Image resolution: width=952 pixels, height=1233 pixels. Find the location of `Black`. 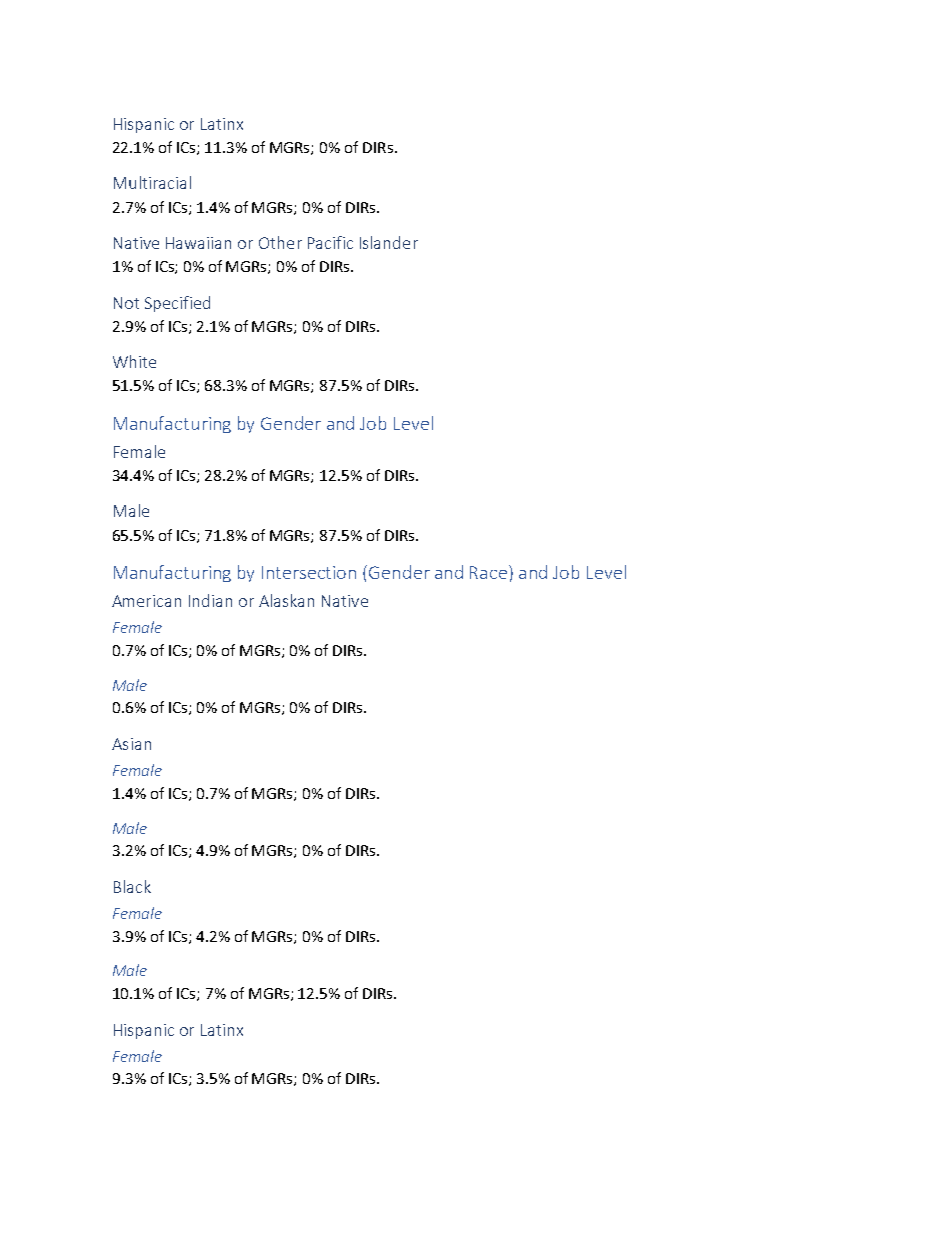

Black is located at coordinates (132, 886).
